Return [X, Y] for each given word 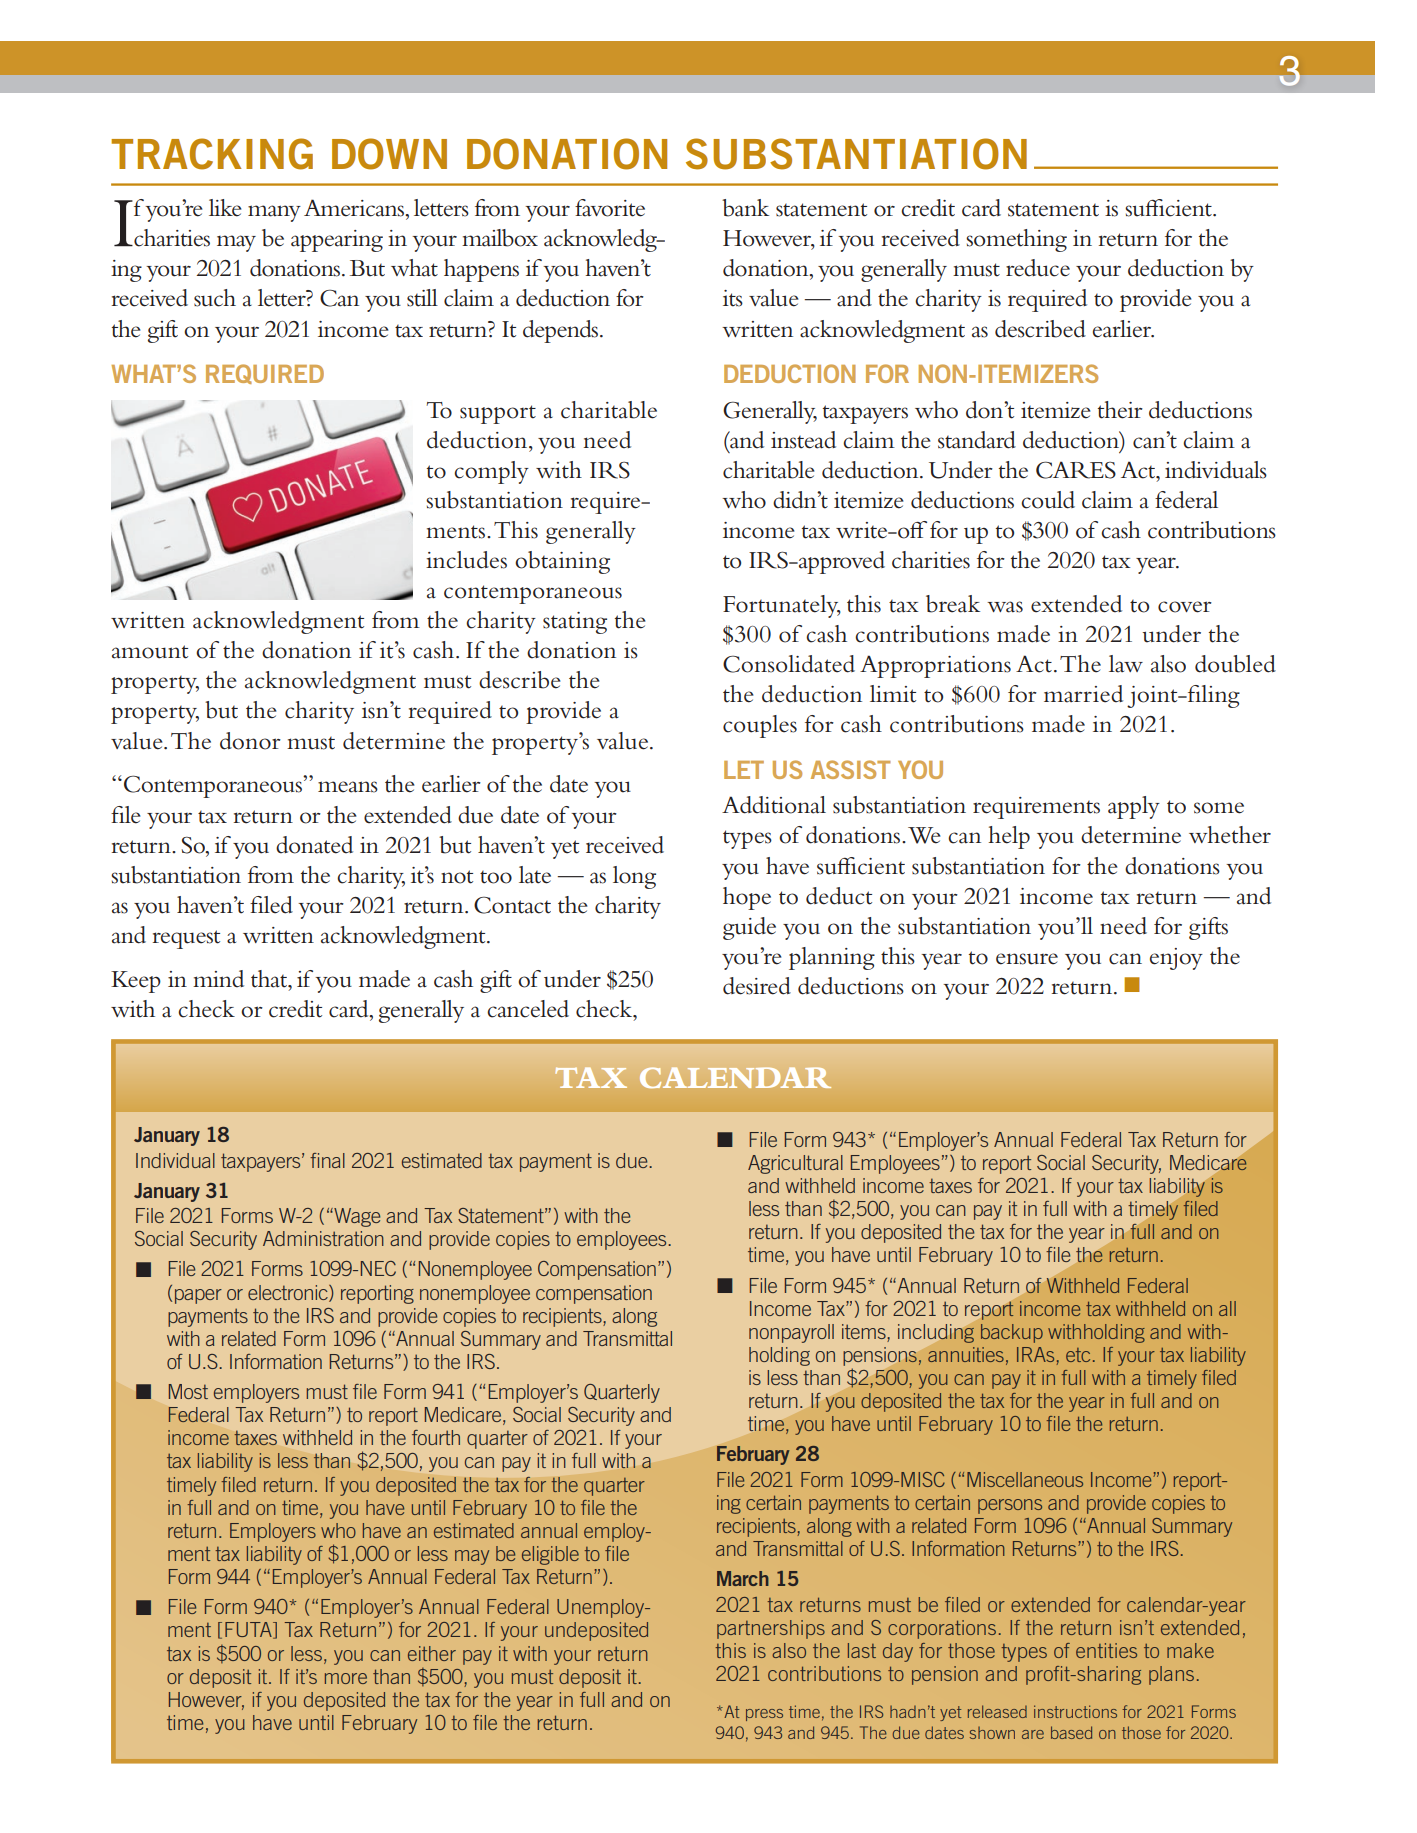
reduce [1038, 268]
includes [466, 560]
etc [1078, 1355]
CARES [1076, 470]
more [346, 1678]
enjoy [1176, 959]
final [327, 1160]
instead [803, 440]
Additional [774, 805]
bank [745, 208]
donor [250, 741]
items [865, 1331]
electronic [289, 1293]
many [274, 213]
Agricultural [795, 1164]
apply [1134, 807]
